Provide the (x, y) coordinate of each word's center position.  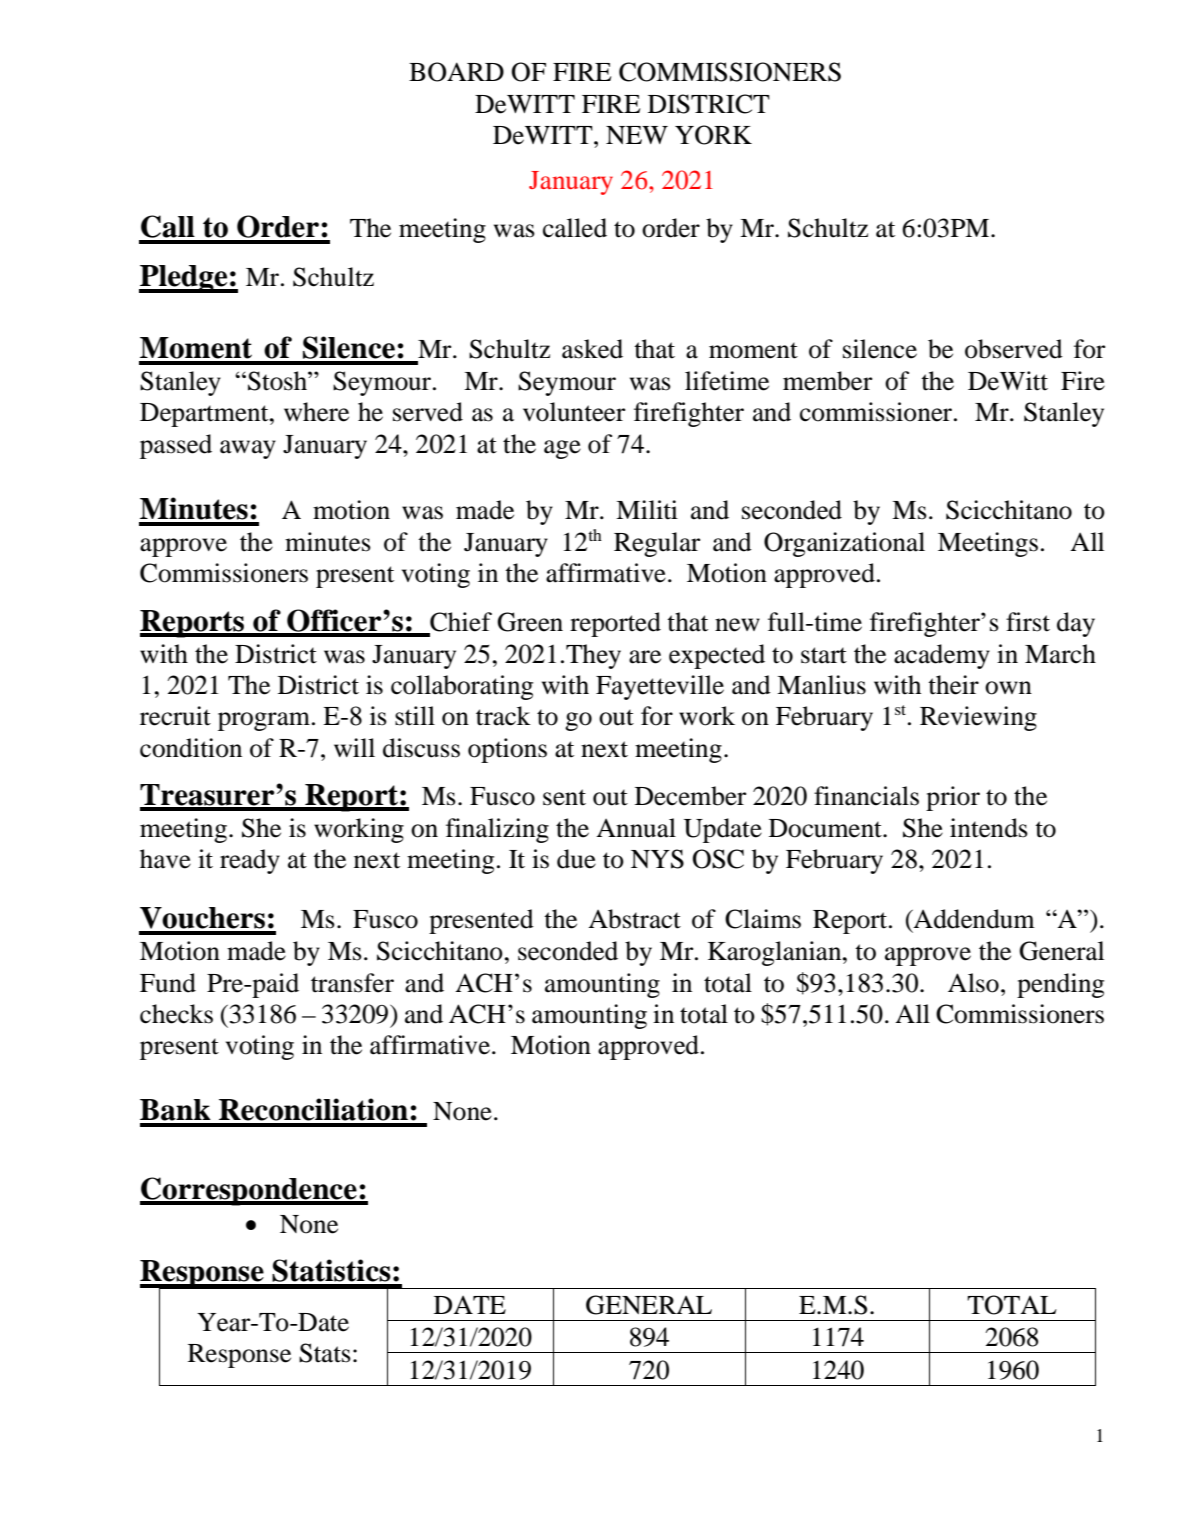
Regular (657, 544)
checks (176, 1014)
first (1028, 622)
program (264, 721)
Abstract (634, 919)
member (827, 381)
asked (592, 349)
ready (250, 861)
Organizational (844, 544)
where (316, 412)
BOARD (456, 72)
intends (989, 828)
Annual (636, 828)
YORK (713, 135)
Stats (325, 1353)
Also (973, 983)
